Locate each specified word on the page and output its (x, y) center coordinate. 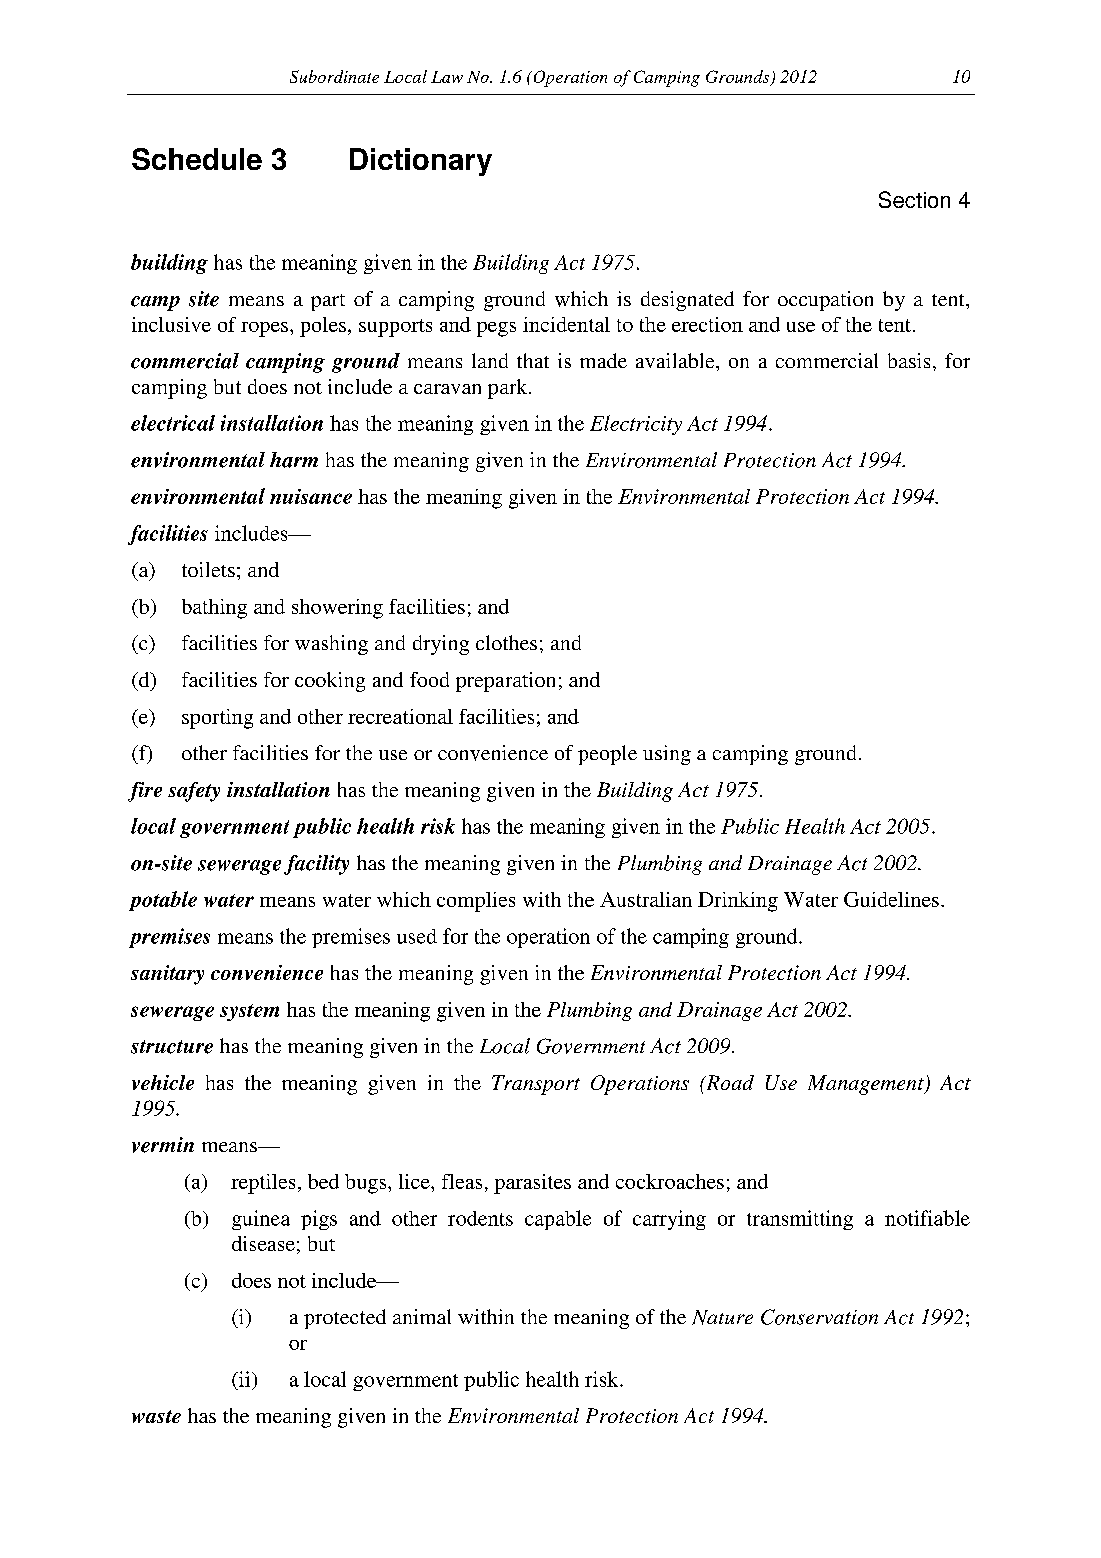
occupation (825, 301)
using (667, 755)
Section (914, 199)
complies (476, 902)
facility (316, 865)
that (533, 360)
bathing (214, 609)
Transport (536, 1085)
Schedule (197, 159)
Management (867, 1085)
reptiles (263, 1184)
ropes (264, 329)
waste (156, 1416)
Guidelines (891, 899)
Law (447, 77)
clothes (506, 642)
